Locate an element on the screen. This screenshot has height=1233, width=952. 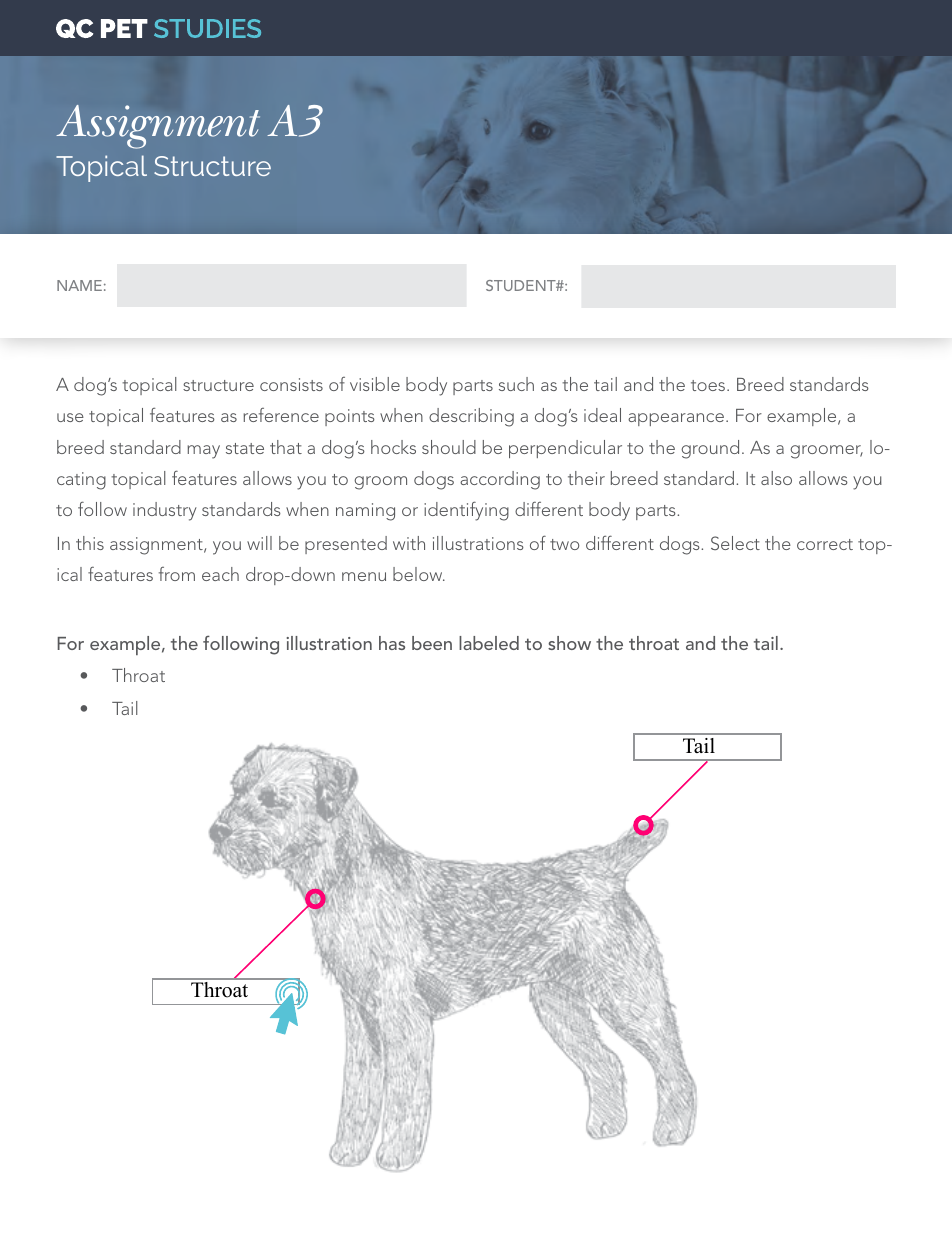
such is located at coordinates (516, 384).
